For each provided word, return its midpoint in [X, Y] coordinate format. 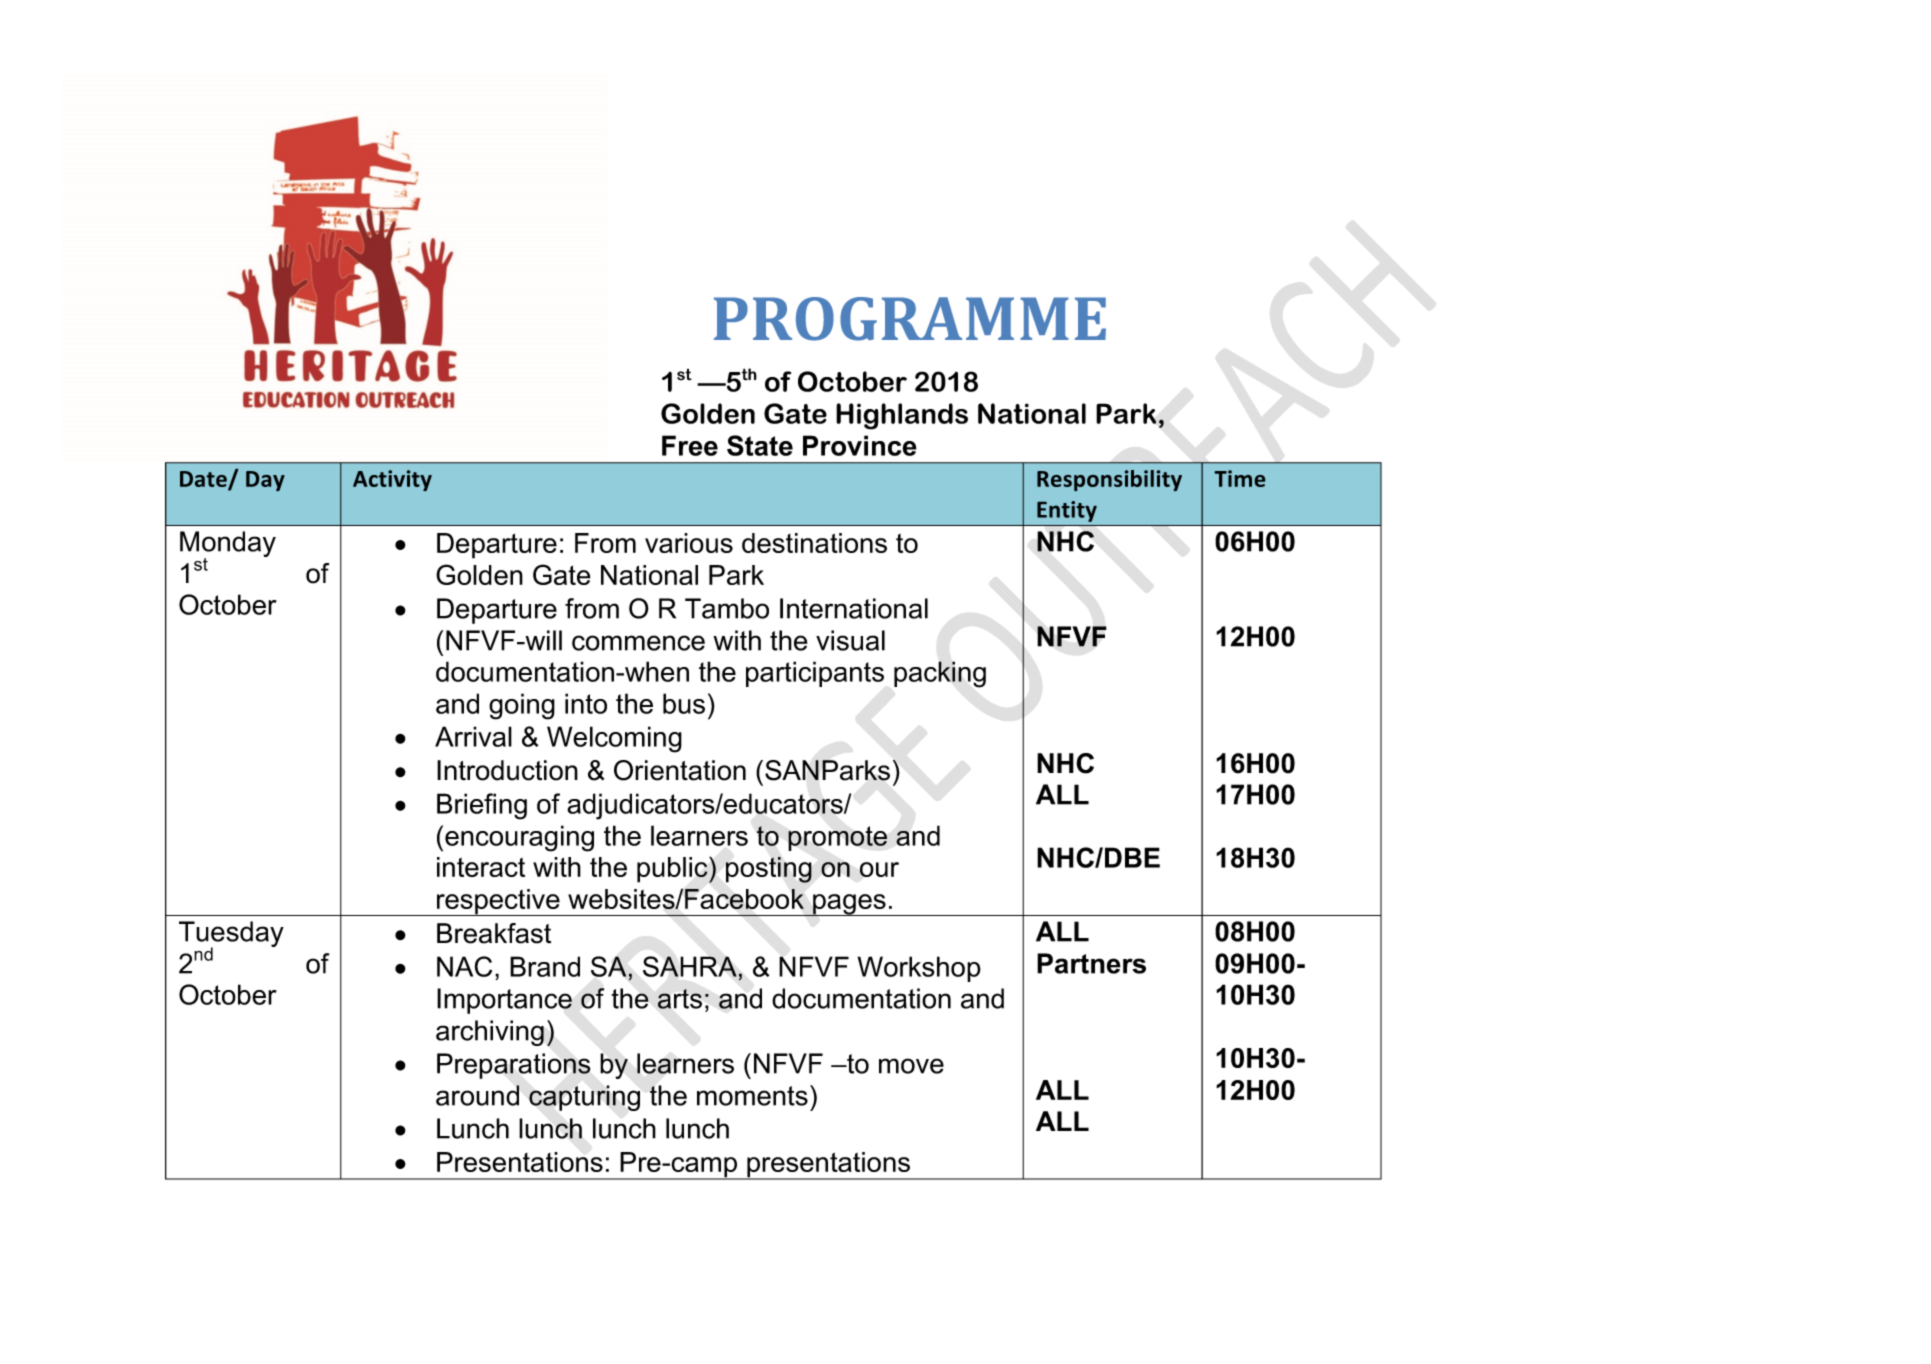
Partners [1091, 963]
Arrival [473, 736]
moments [752, 1096]
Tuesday [231, 935]
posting [769, 870]
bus [684, 703]
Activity [392, 480]
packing [940, 674]
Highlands [902, 416]
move [911, 1066]
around [477, 1095]
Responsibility [1109, 480]
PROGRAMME [910, 319]
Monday [228, 545]
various [689, 543]
